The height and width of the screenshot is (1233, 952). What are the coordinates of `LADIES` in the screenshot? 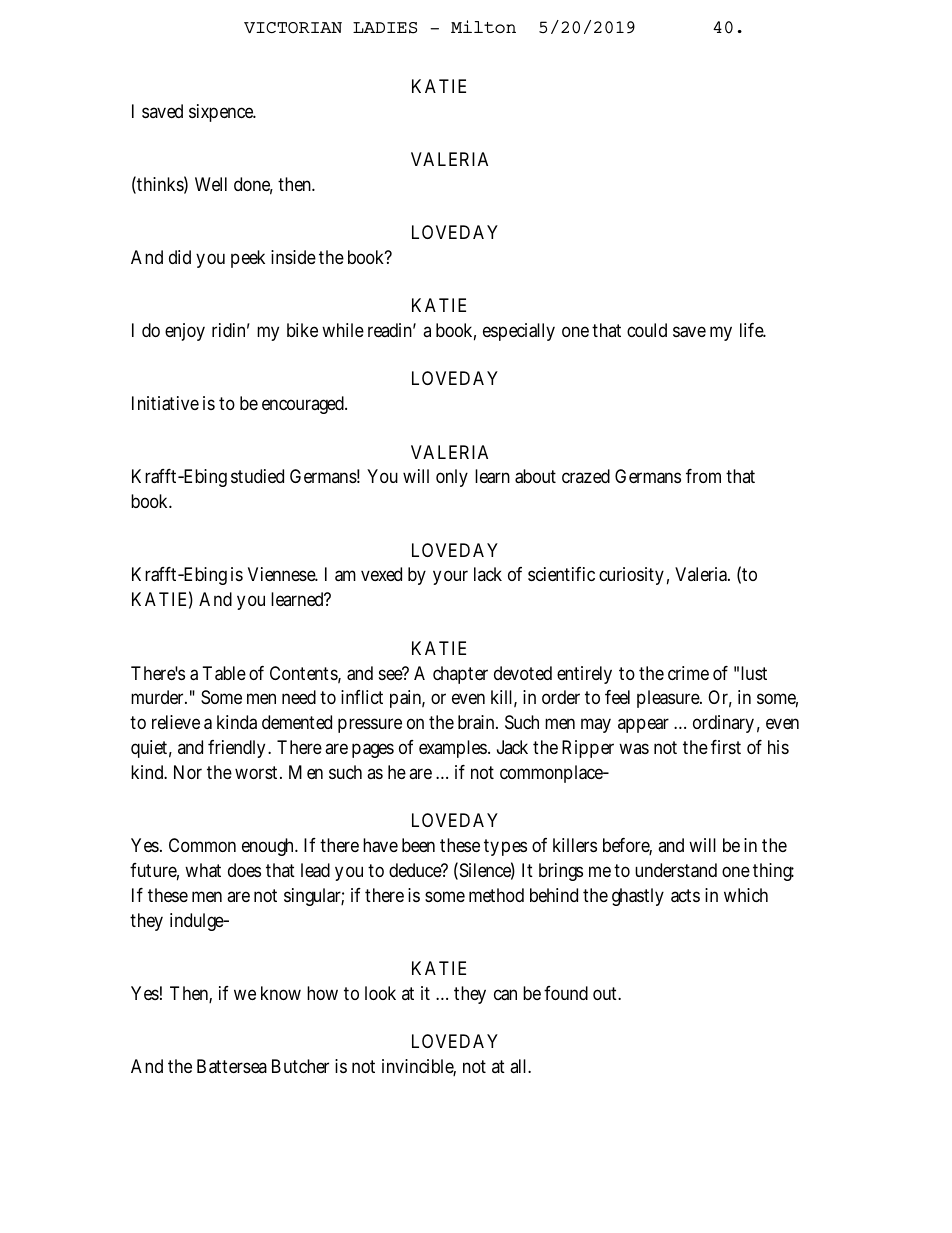 It's located at (385, 28).
